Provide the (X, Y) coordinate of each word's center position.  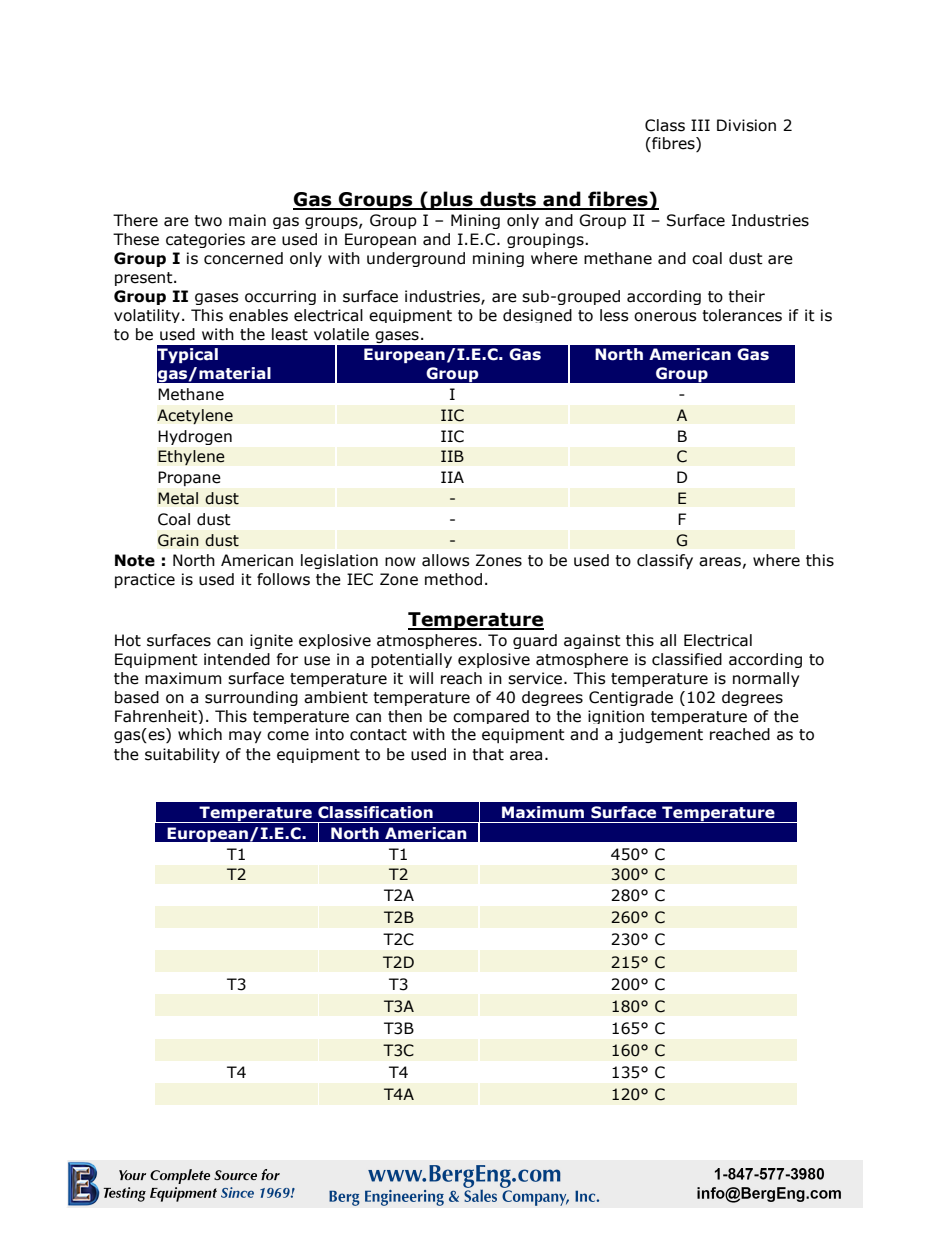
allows (446, 560)
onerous (665, 317)
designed (537, 316)
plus (451, 200)
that (488, 754)
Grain (178, 540)
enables (258, 315)
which (200, 734)
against (592, 641)
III (700, 125)
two (208, 221)
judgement (660, 735)
